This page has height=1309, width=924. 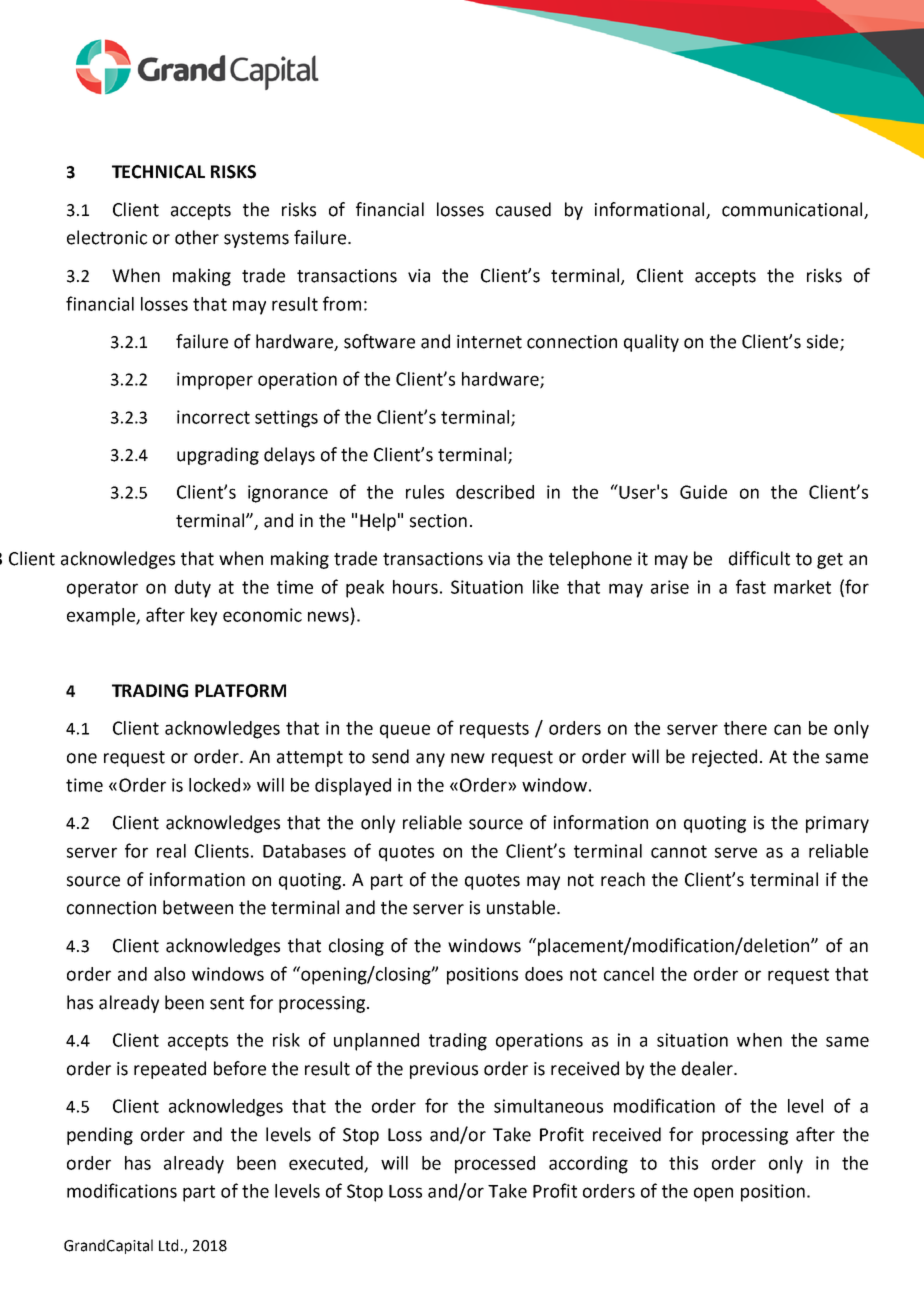 What do you see at coordinates (824, 342) in the page?
I see `side` at bounding box center [824, 342].
